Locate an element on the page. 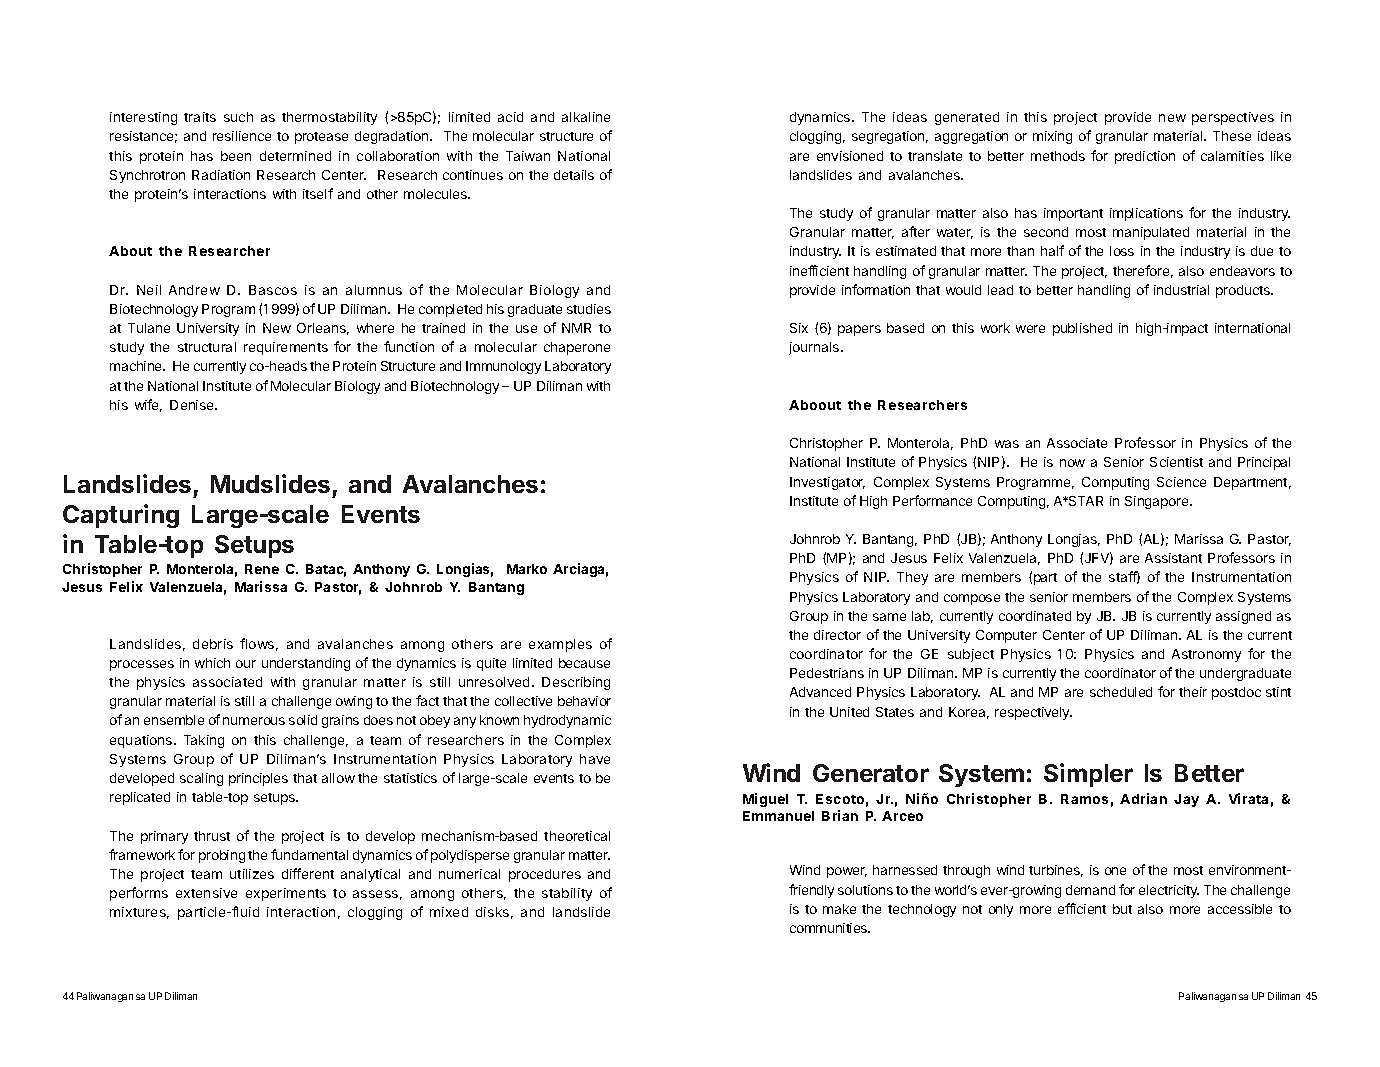  Mudslides is located at coordinates (270, 483).
